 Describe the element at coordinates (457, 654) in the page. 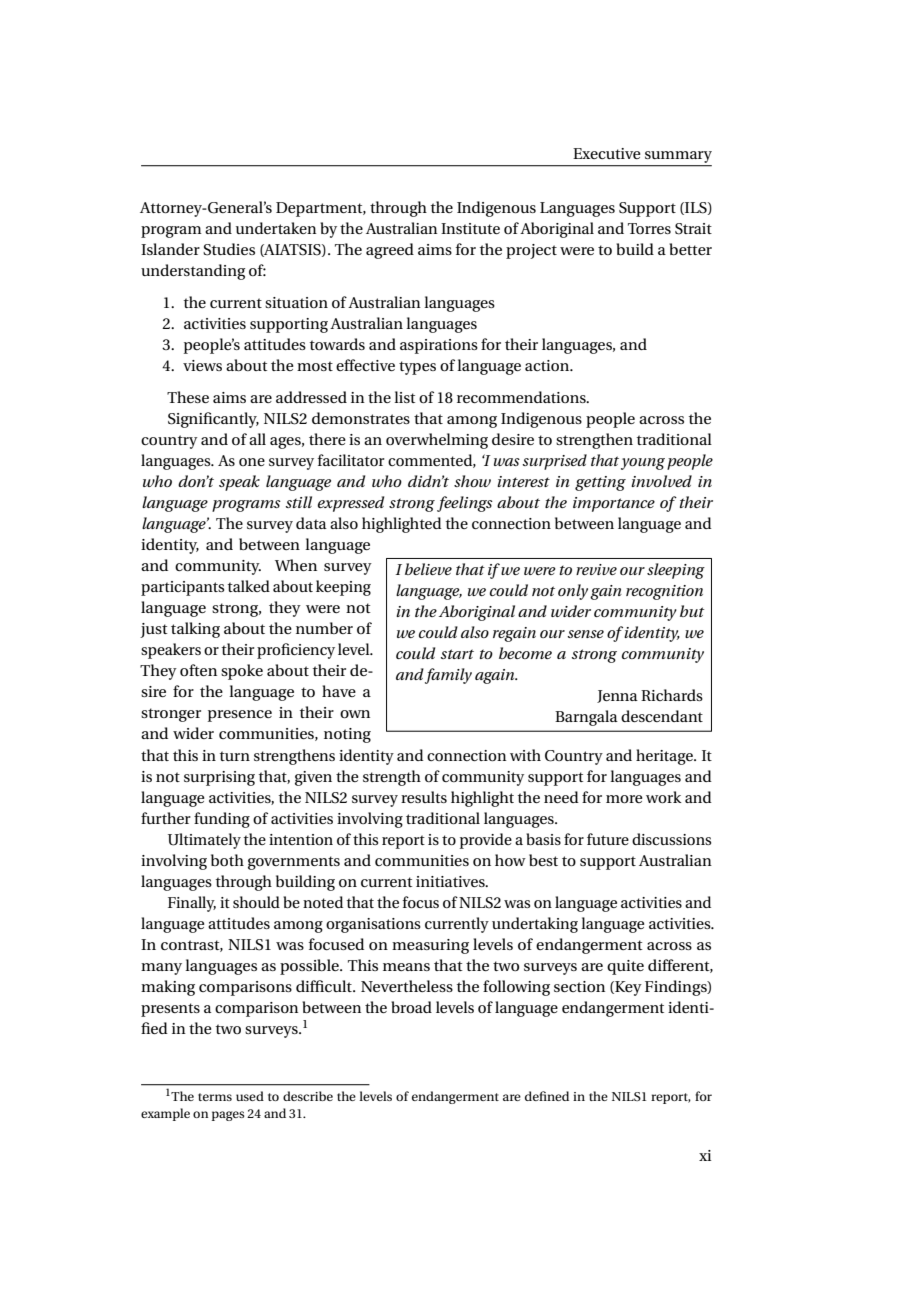

I see `start` at that location.
